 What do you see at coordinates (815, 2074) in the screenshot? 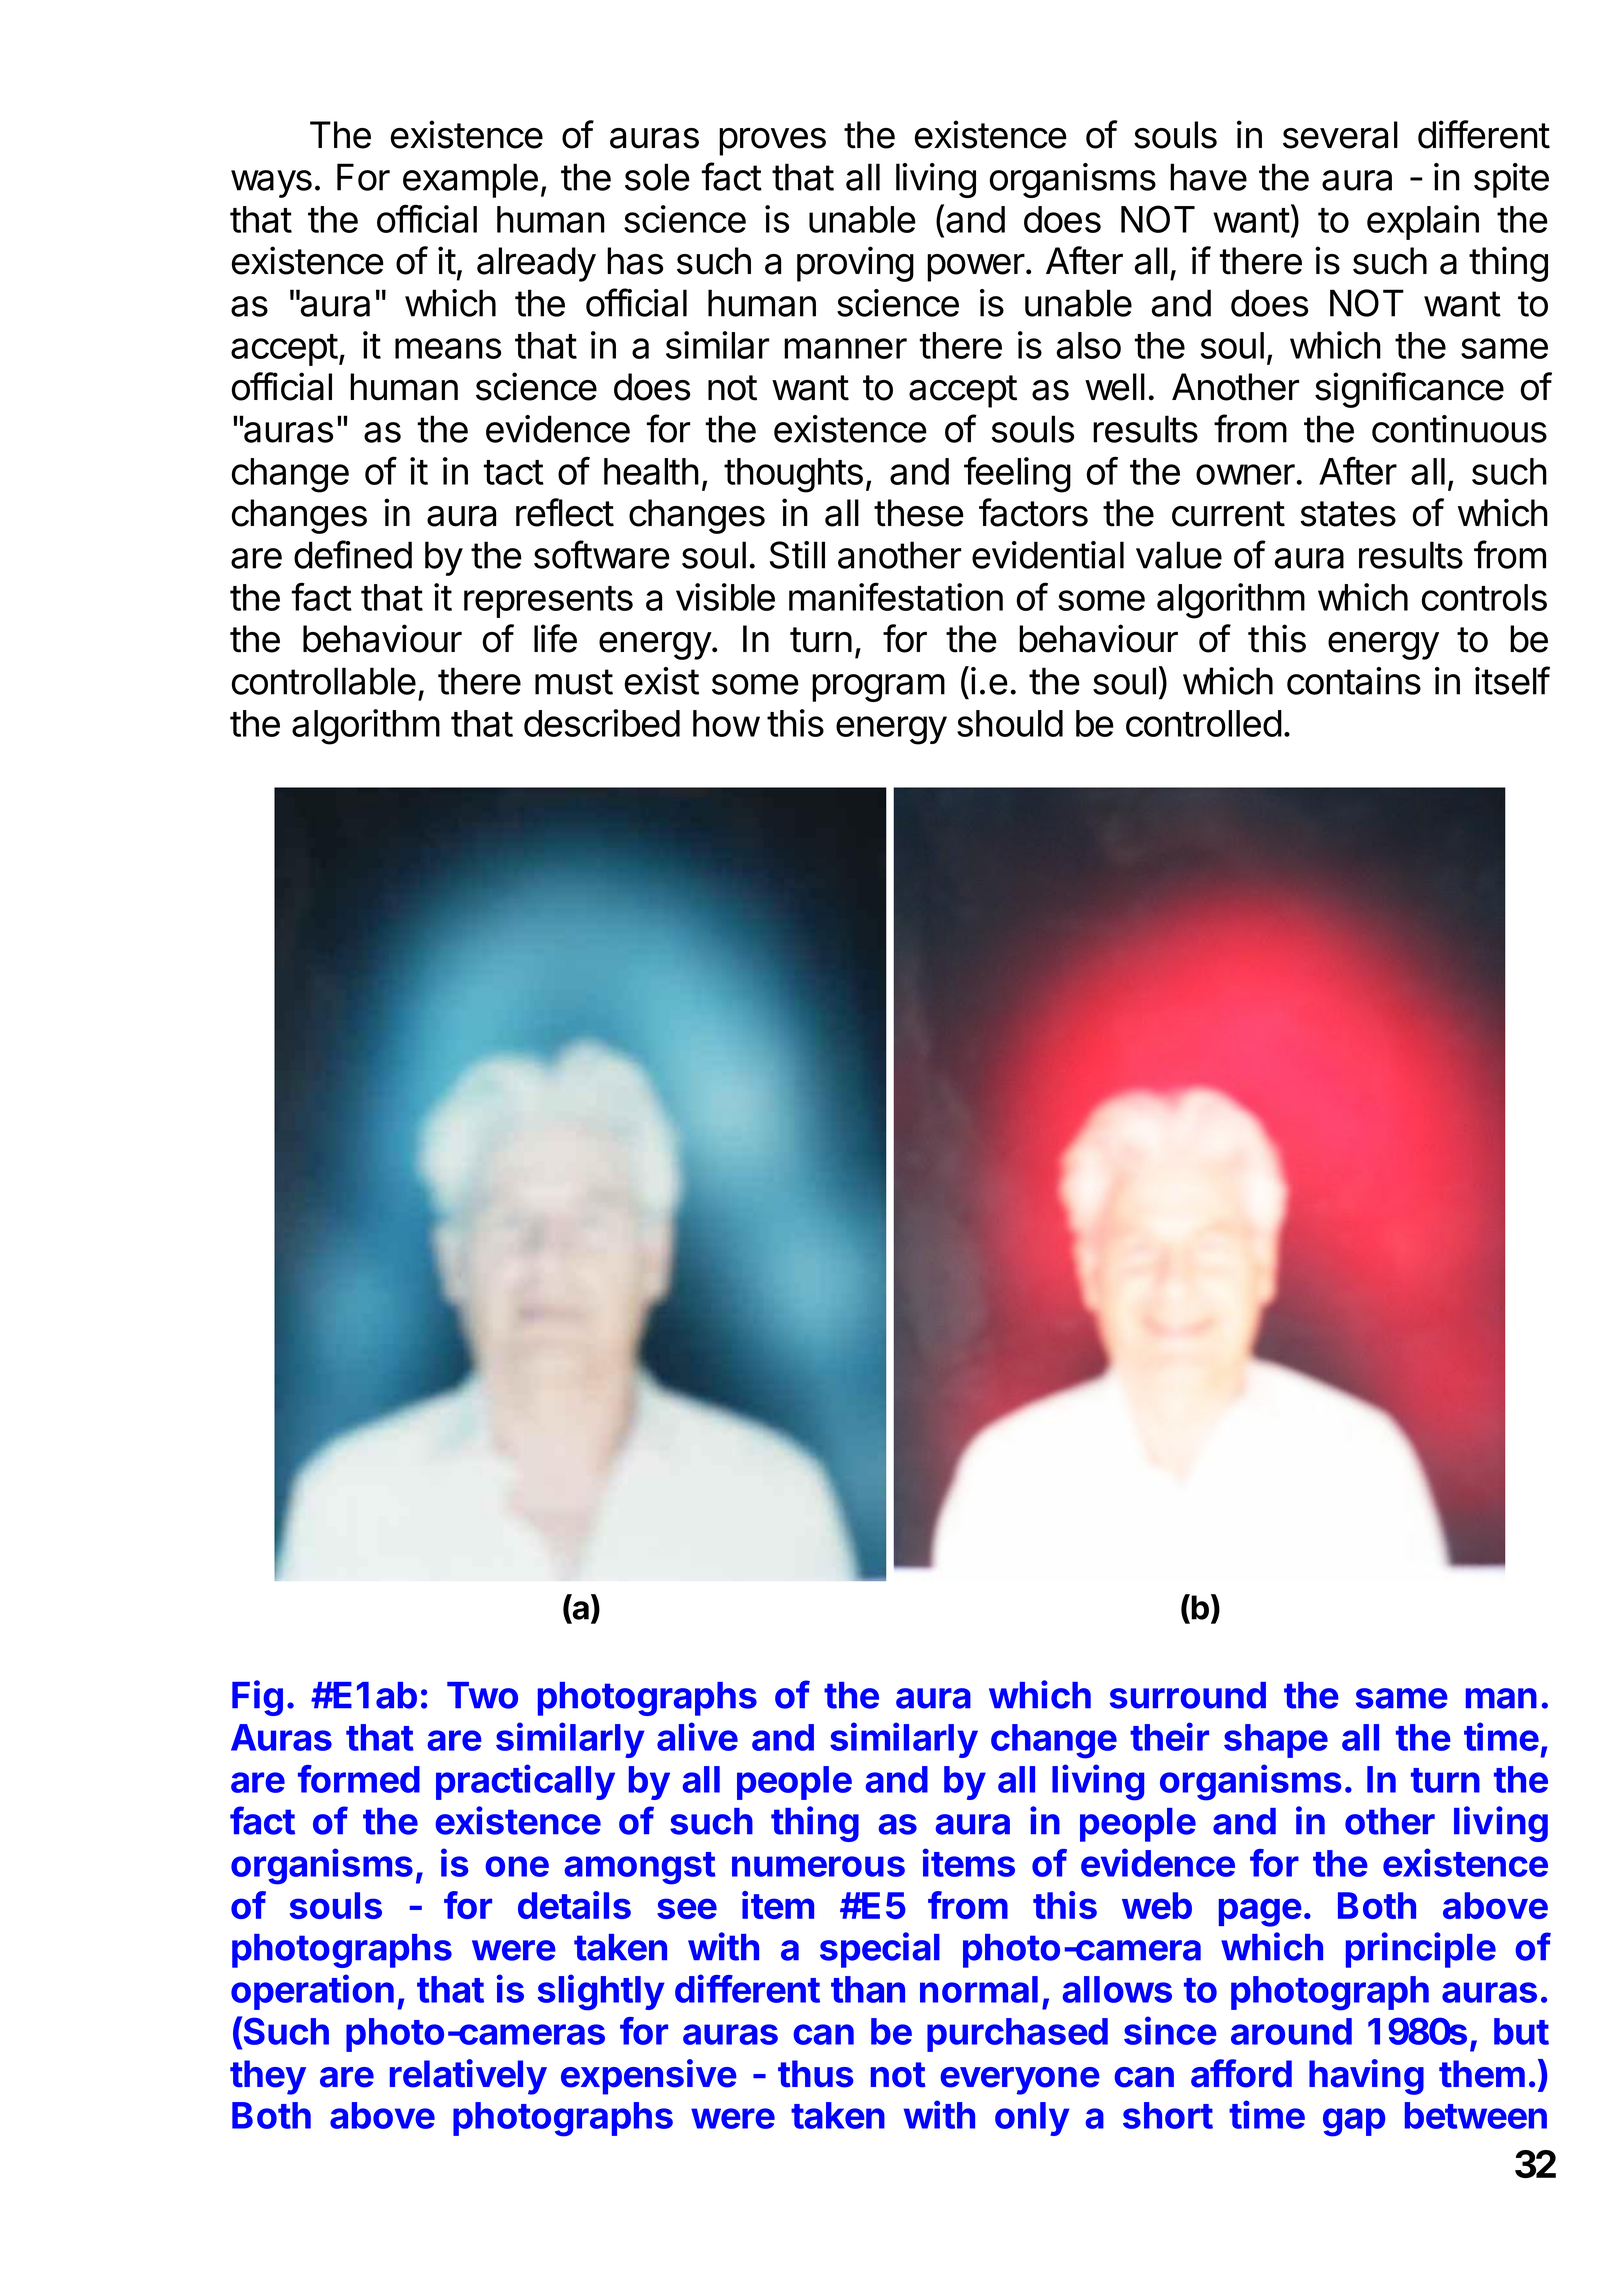
I see `thus` at bounding box center [815, 2074].
